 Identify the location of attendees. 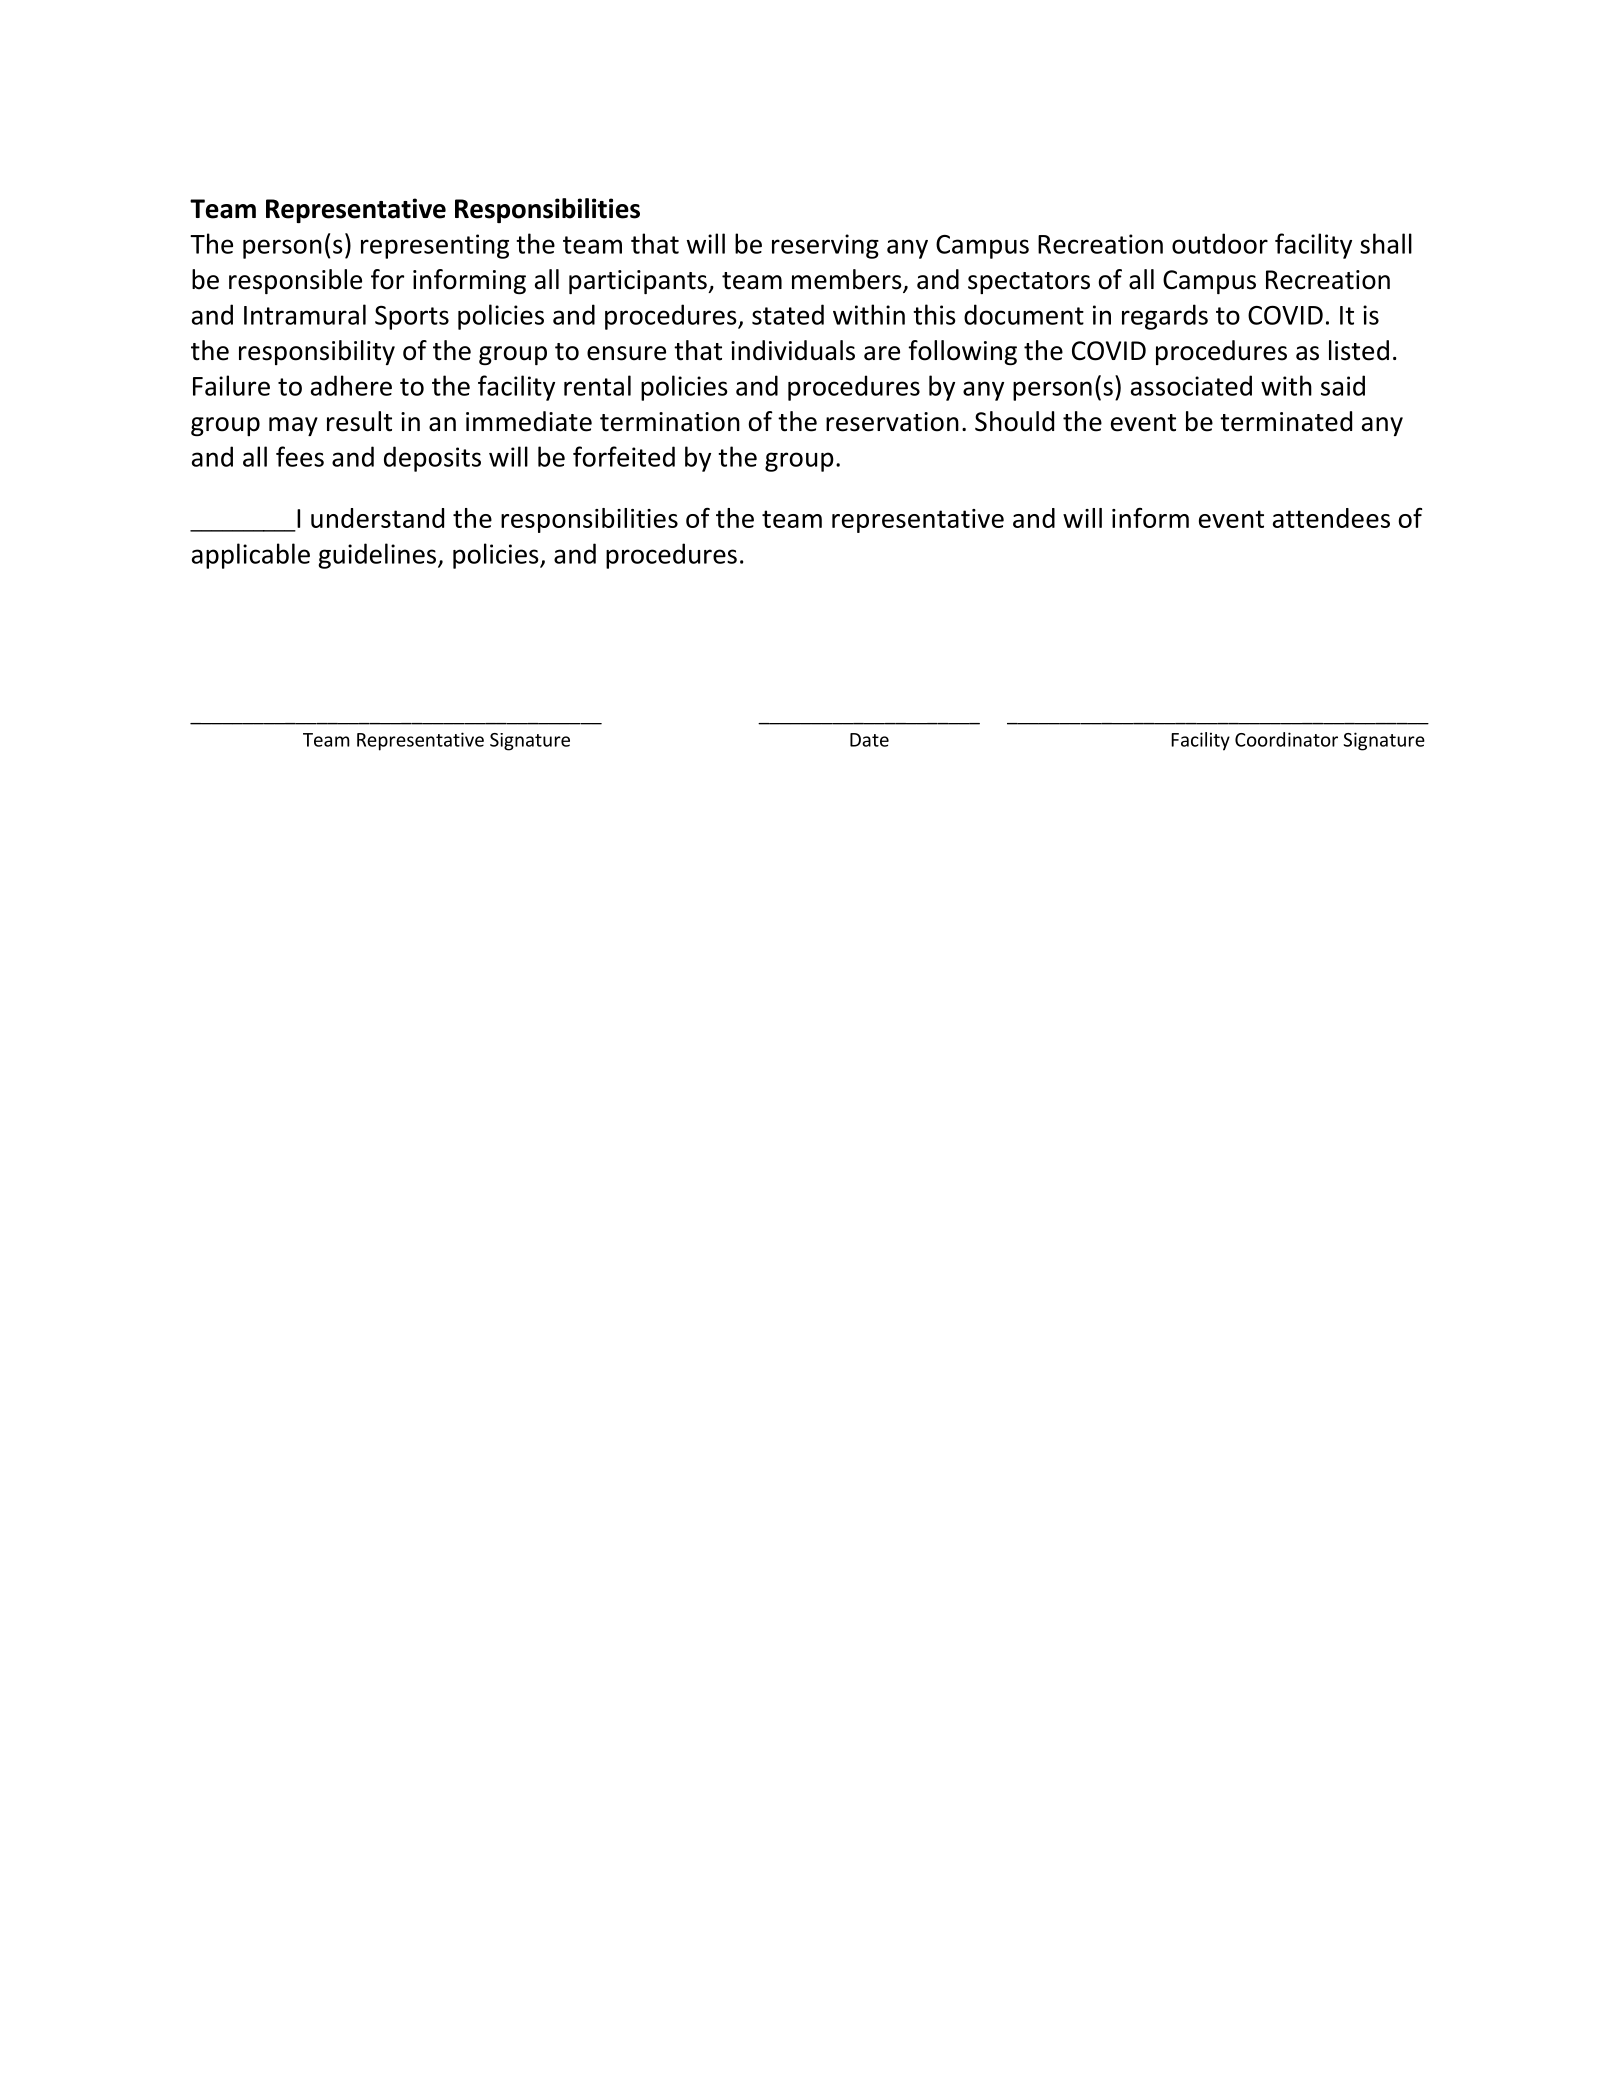
(1331, 518).
